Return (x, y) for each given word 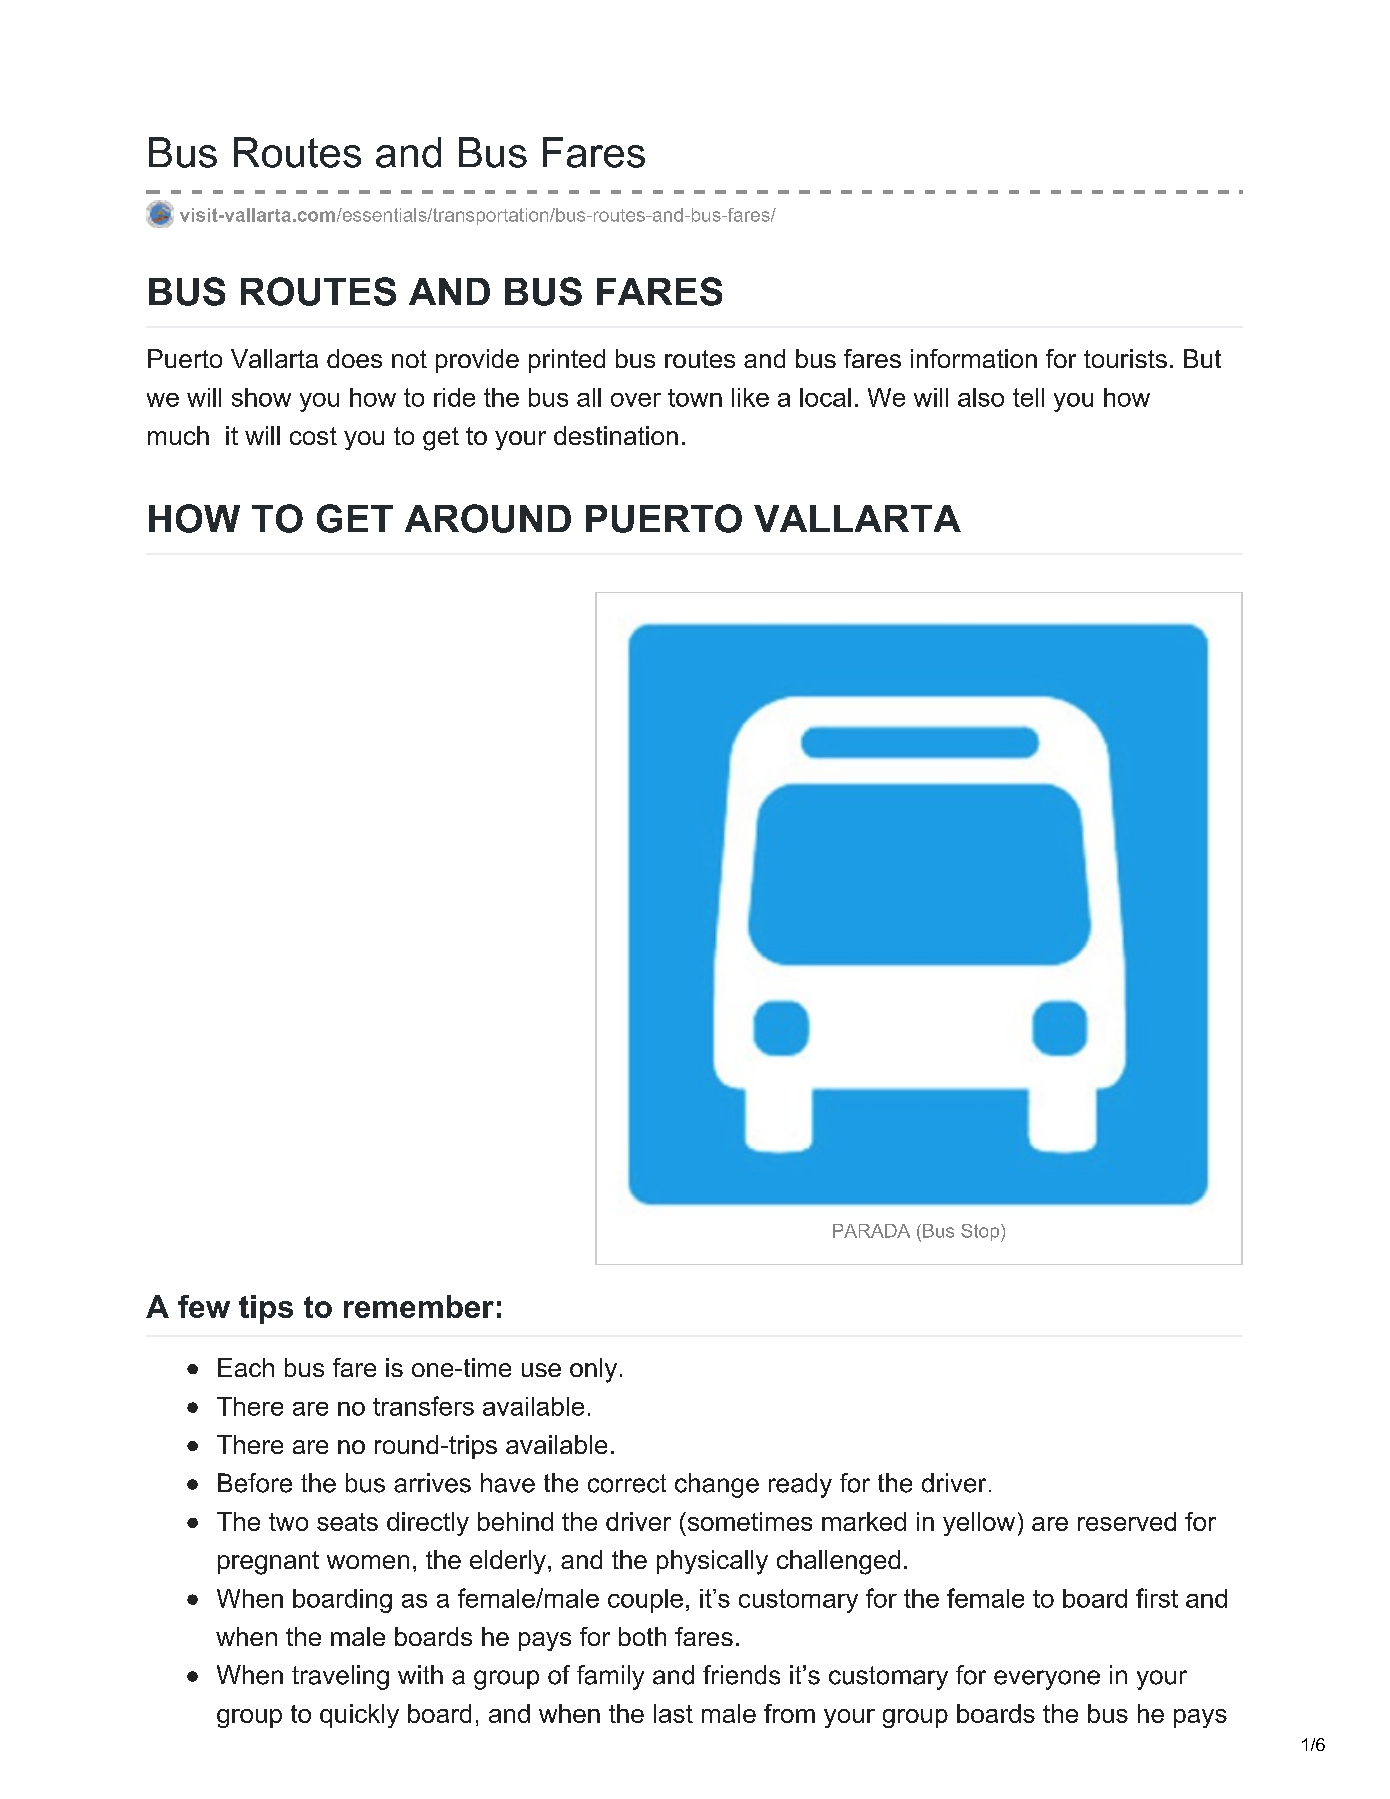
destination (616, 435)
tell (1028, 397)
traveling (340, 1677)
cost (313, 436)
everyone (1047, 1680)
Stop (981, 1233)
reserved (1127, 1521)
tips (266, 1309)
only (593, 1370)
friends (741, 1675)
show (261, 397)
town (695, 398)
